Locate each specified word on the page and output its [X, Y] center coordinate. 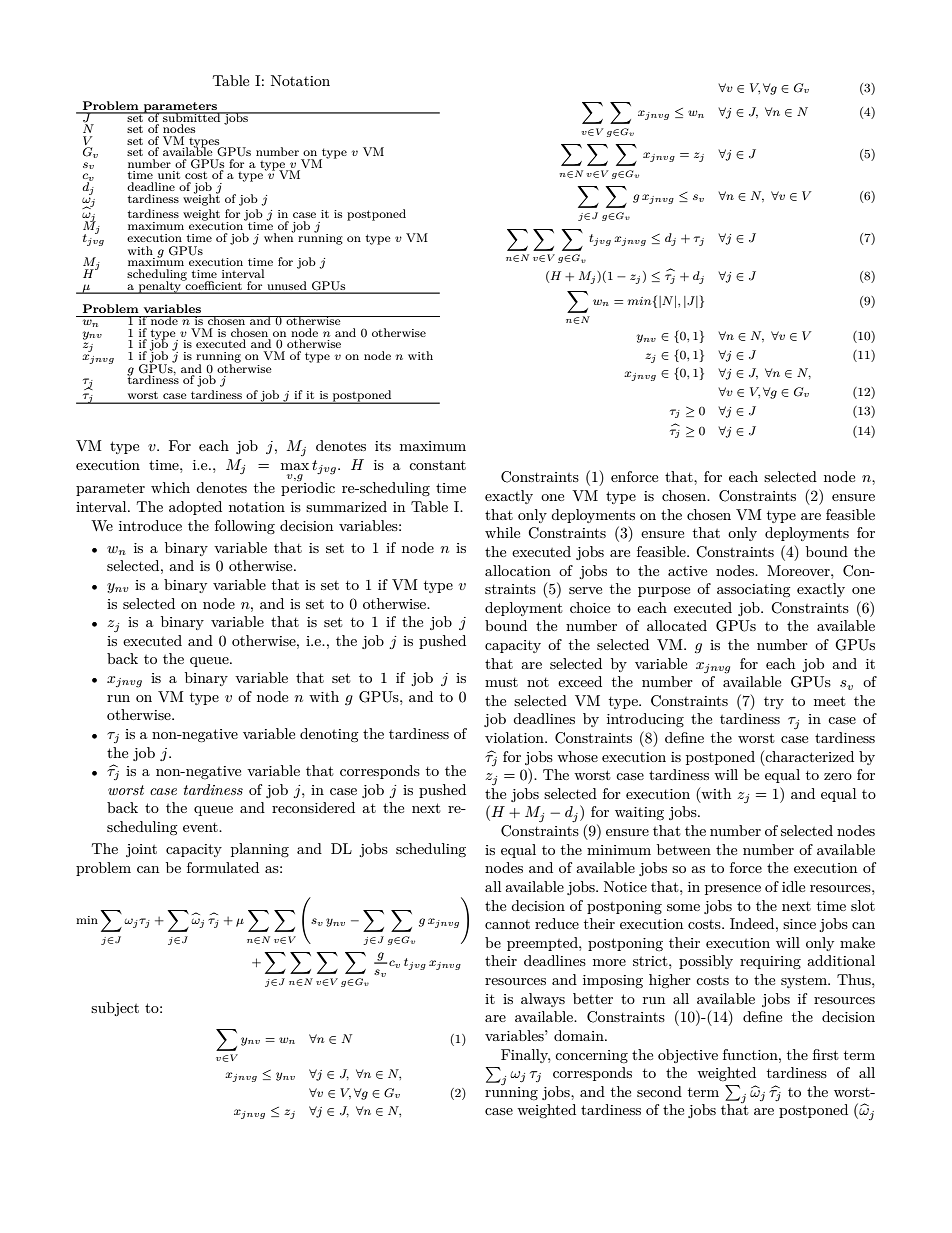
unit [169, 175]
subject [115, 1009]
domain [580, 1035]
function [751, 1054]
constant [437, 465]
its [383, 446]
